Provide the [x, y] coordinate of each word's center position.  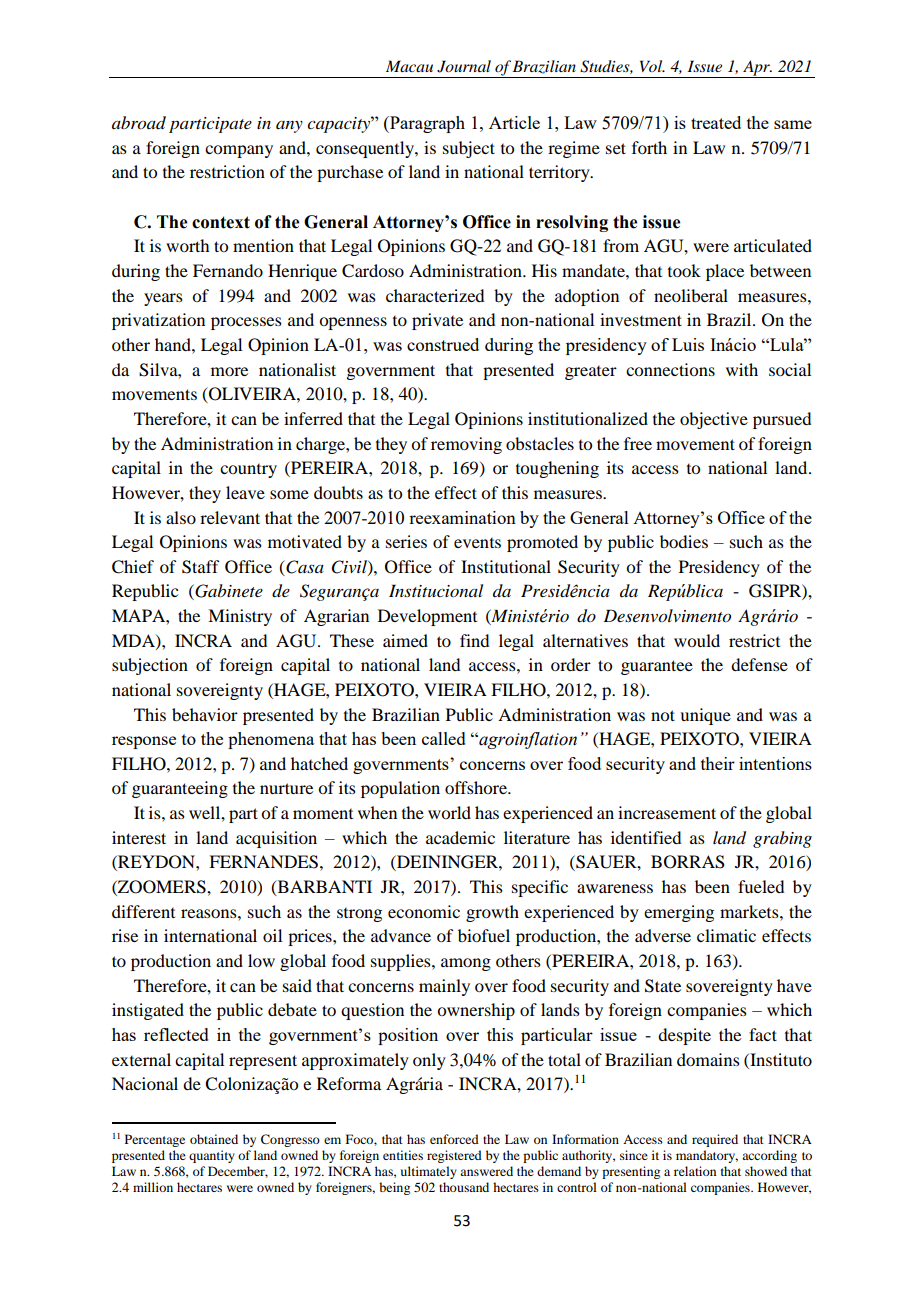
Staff [200, 567]
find [474, 640]
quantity [212, 1156]
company [239, 151]
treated [716, 122]
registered [454, 1156]
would [697, 640]
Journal [464, 66]
